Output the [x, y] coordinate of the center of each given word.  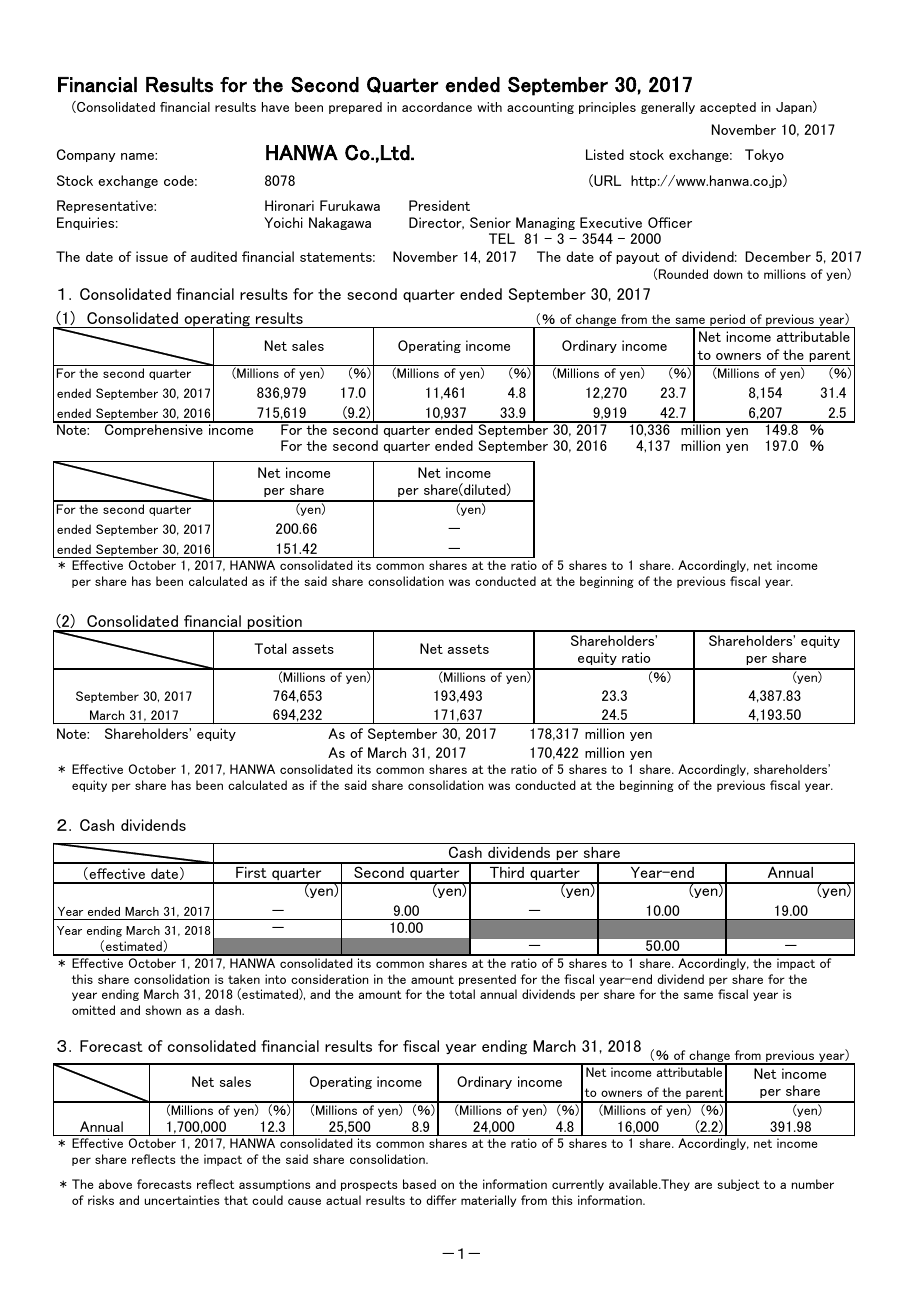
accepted [728, 108]
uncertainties [182, 1200]
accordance [437, 107]
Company [86, 155]
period [727, 321]
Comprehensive [154, 429]
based [419, 1184]
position [275, 623]
